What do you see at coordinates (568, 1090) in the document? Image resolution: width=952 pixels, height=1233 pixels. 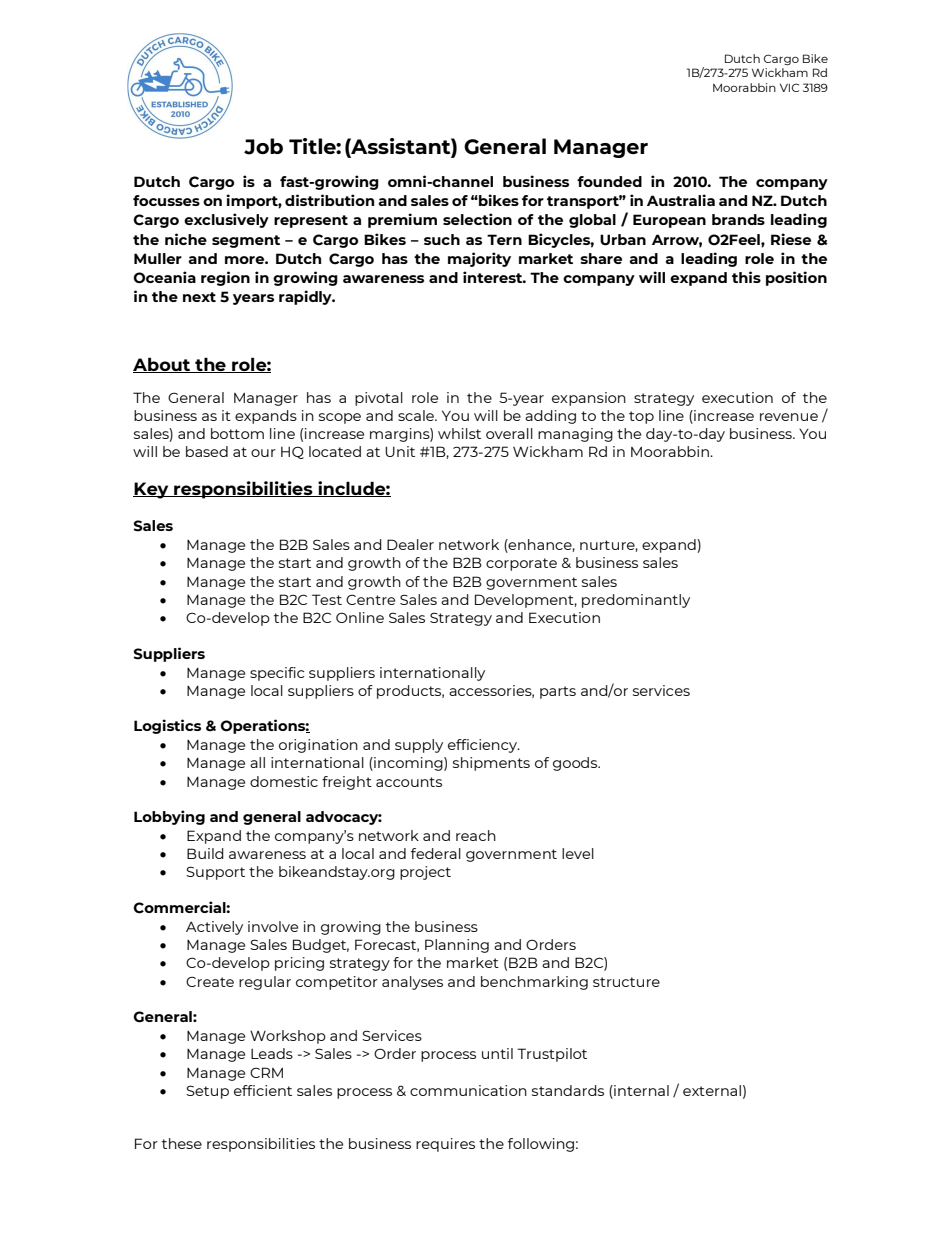 I see `standards` at bounding box center [568, 1090].
